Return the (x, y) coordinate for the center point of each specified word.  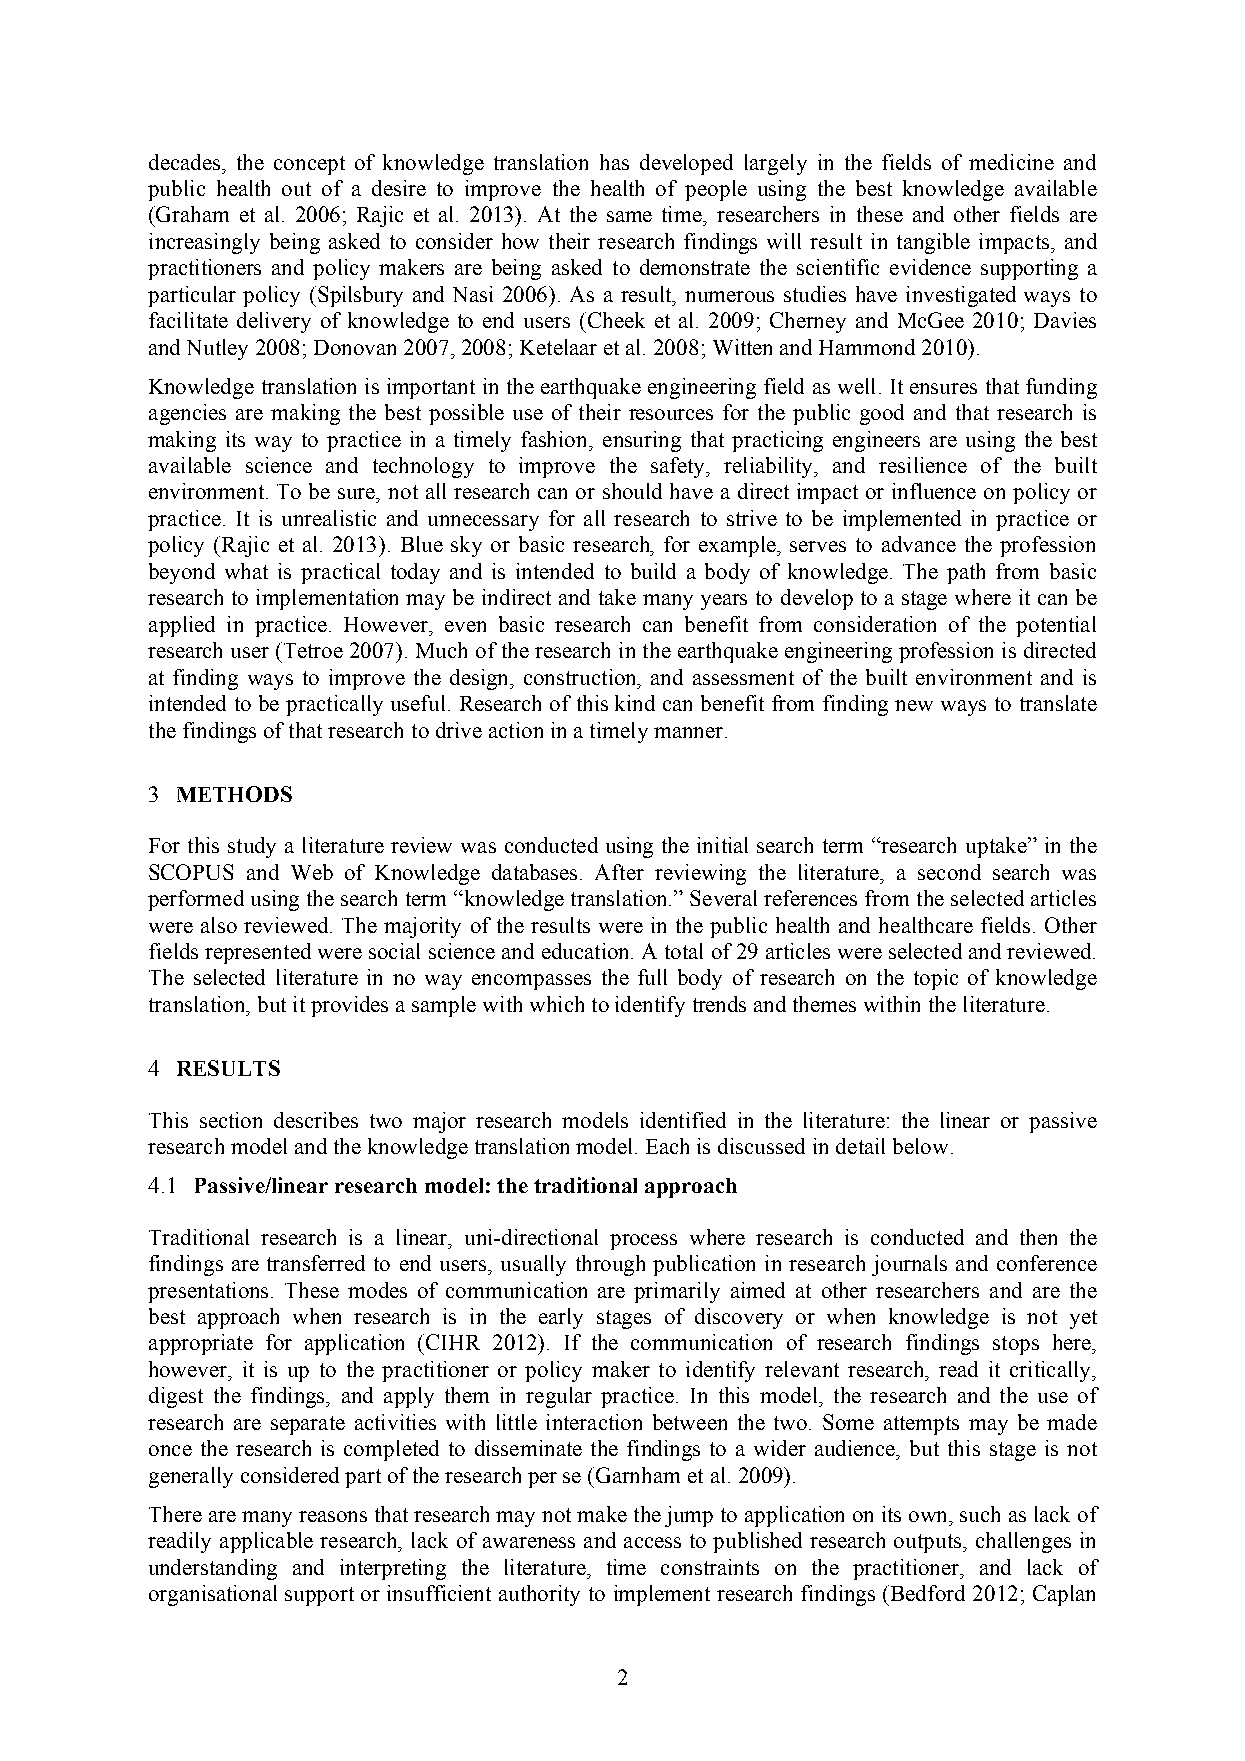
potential (1056, 626)
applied (182, 626)
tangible (933, 243)
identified (683, 1120)
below (920, 1146)
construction (582, 678)
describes (316, 1120)
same (629, 216)
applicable (266, 1542)
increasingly (204, 243)
